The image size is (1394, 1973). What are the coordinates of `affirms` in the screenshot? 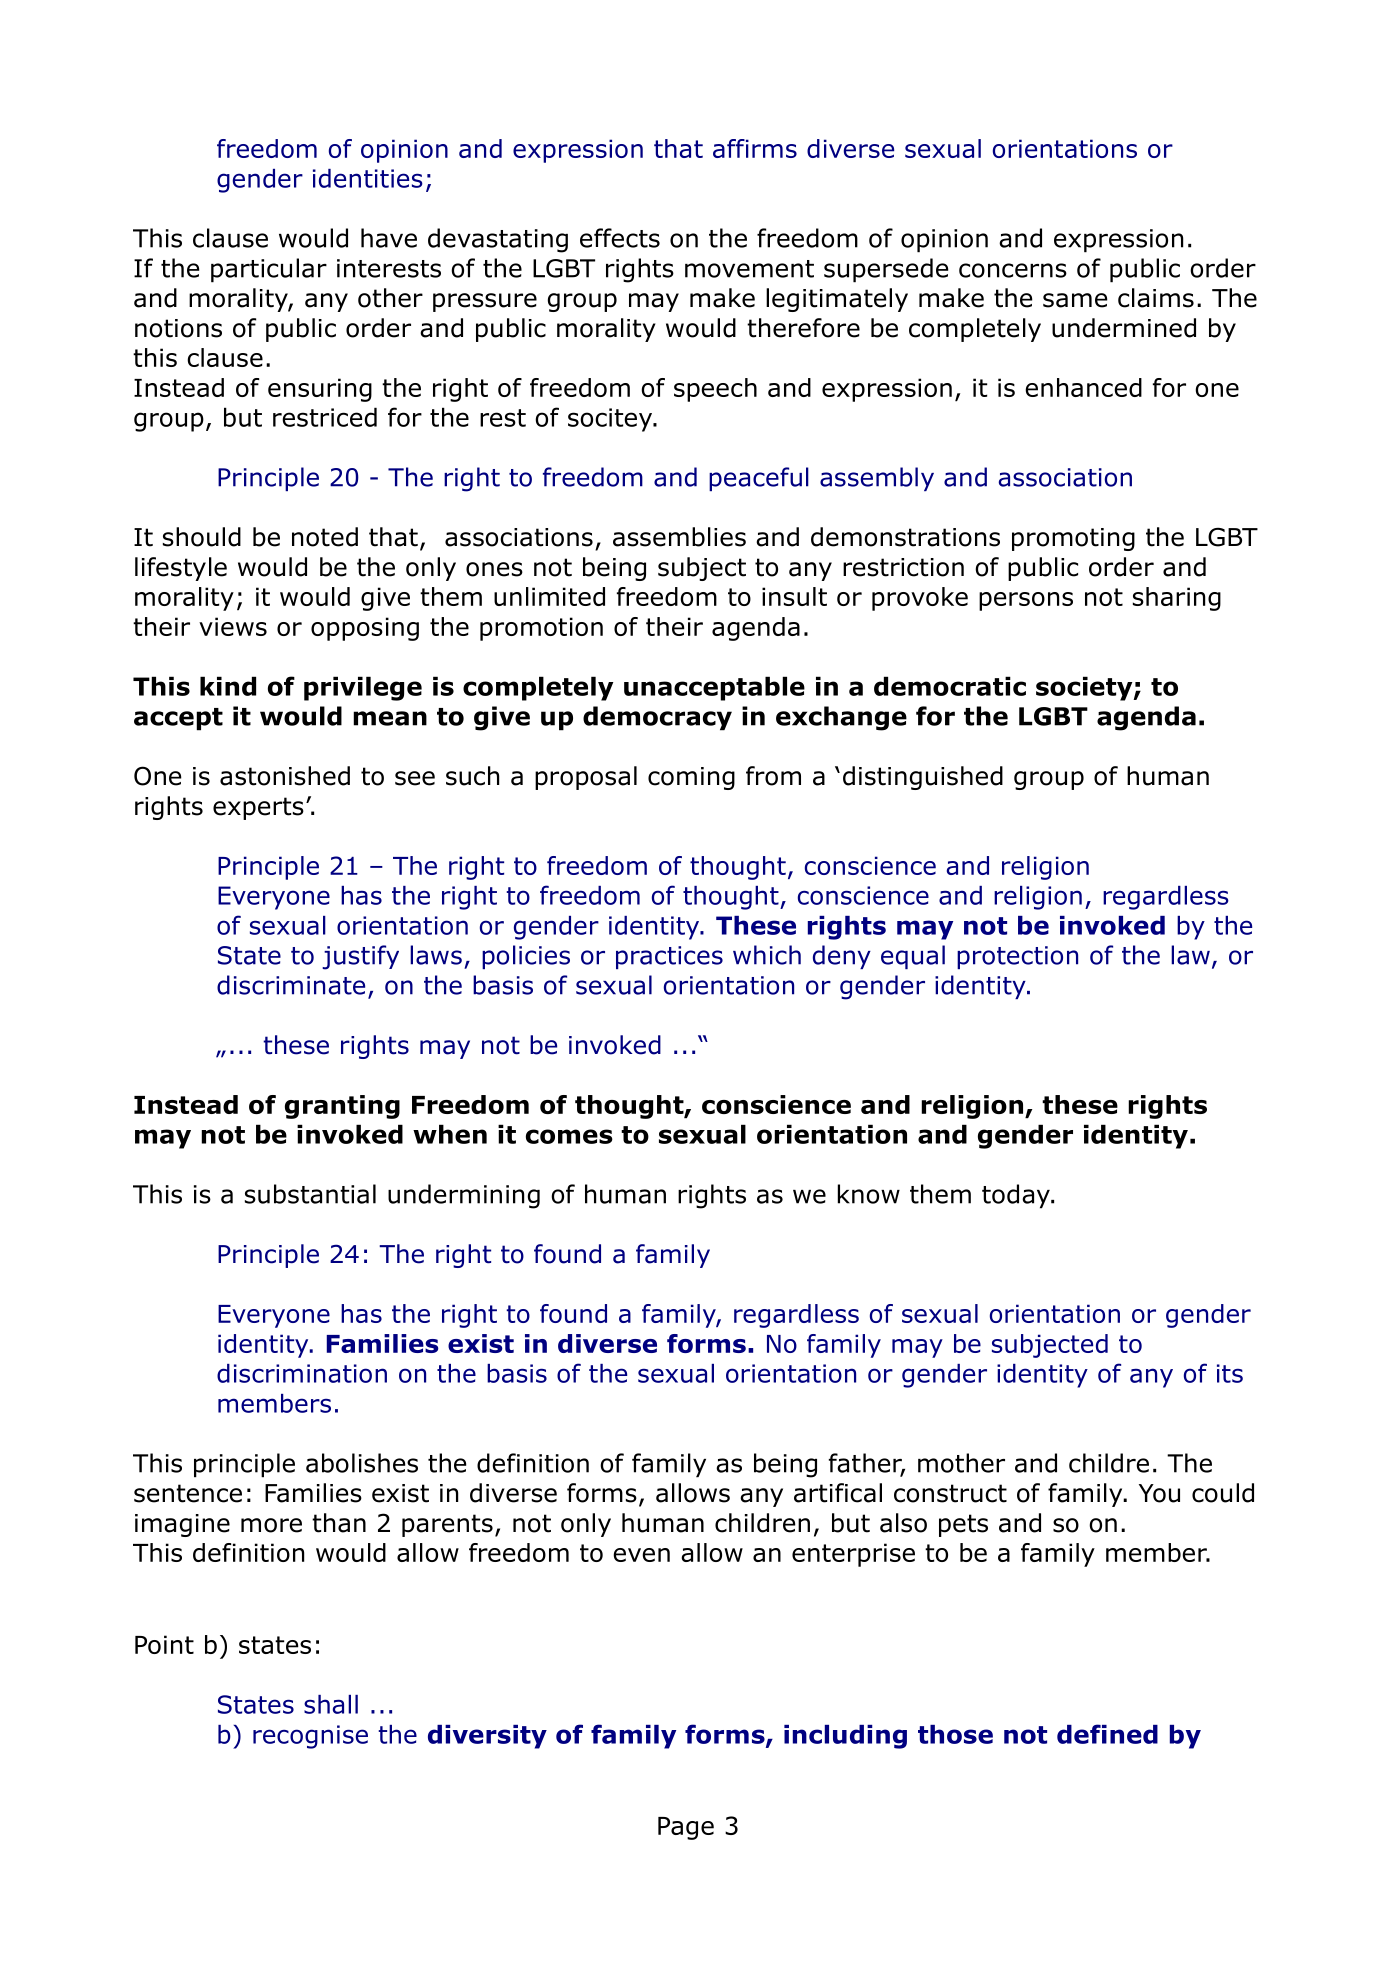 It's located at (755, 148).
